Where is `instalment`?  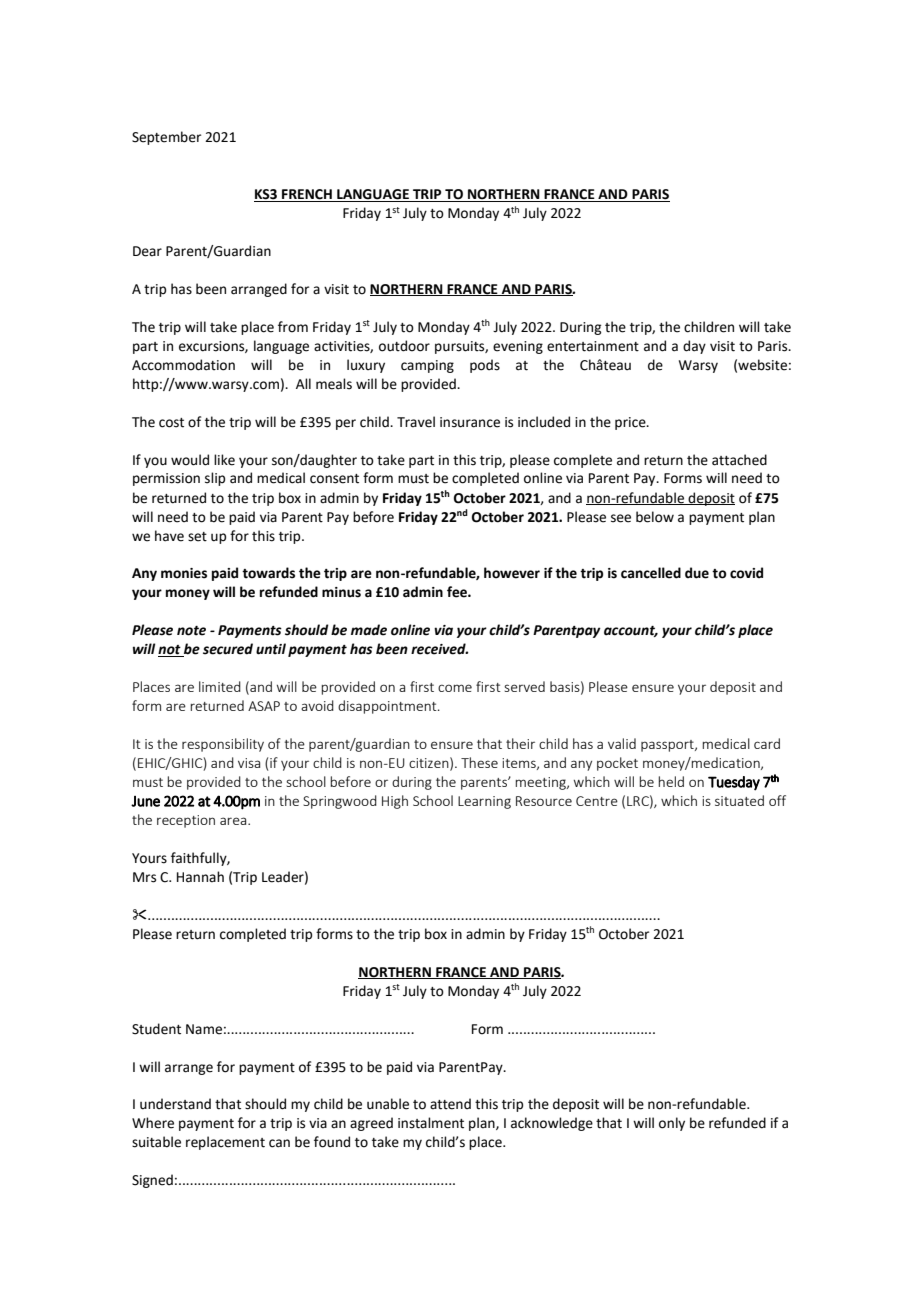
instalment is located at coordinates (431, 1123).
